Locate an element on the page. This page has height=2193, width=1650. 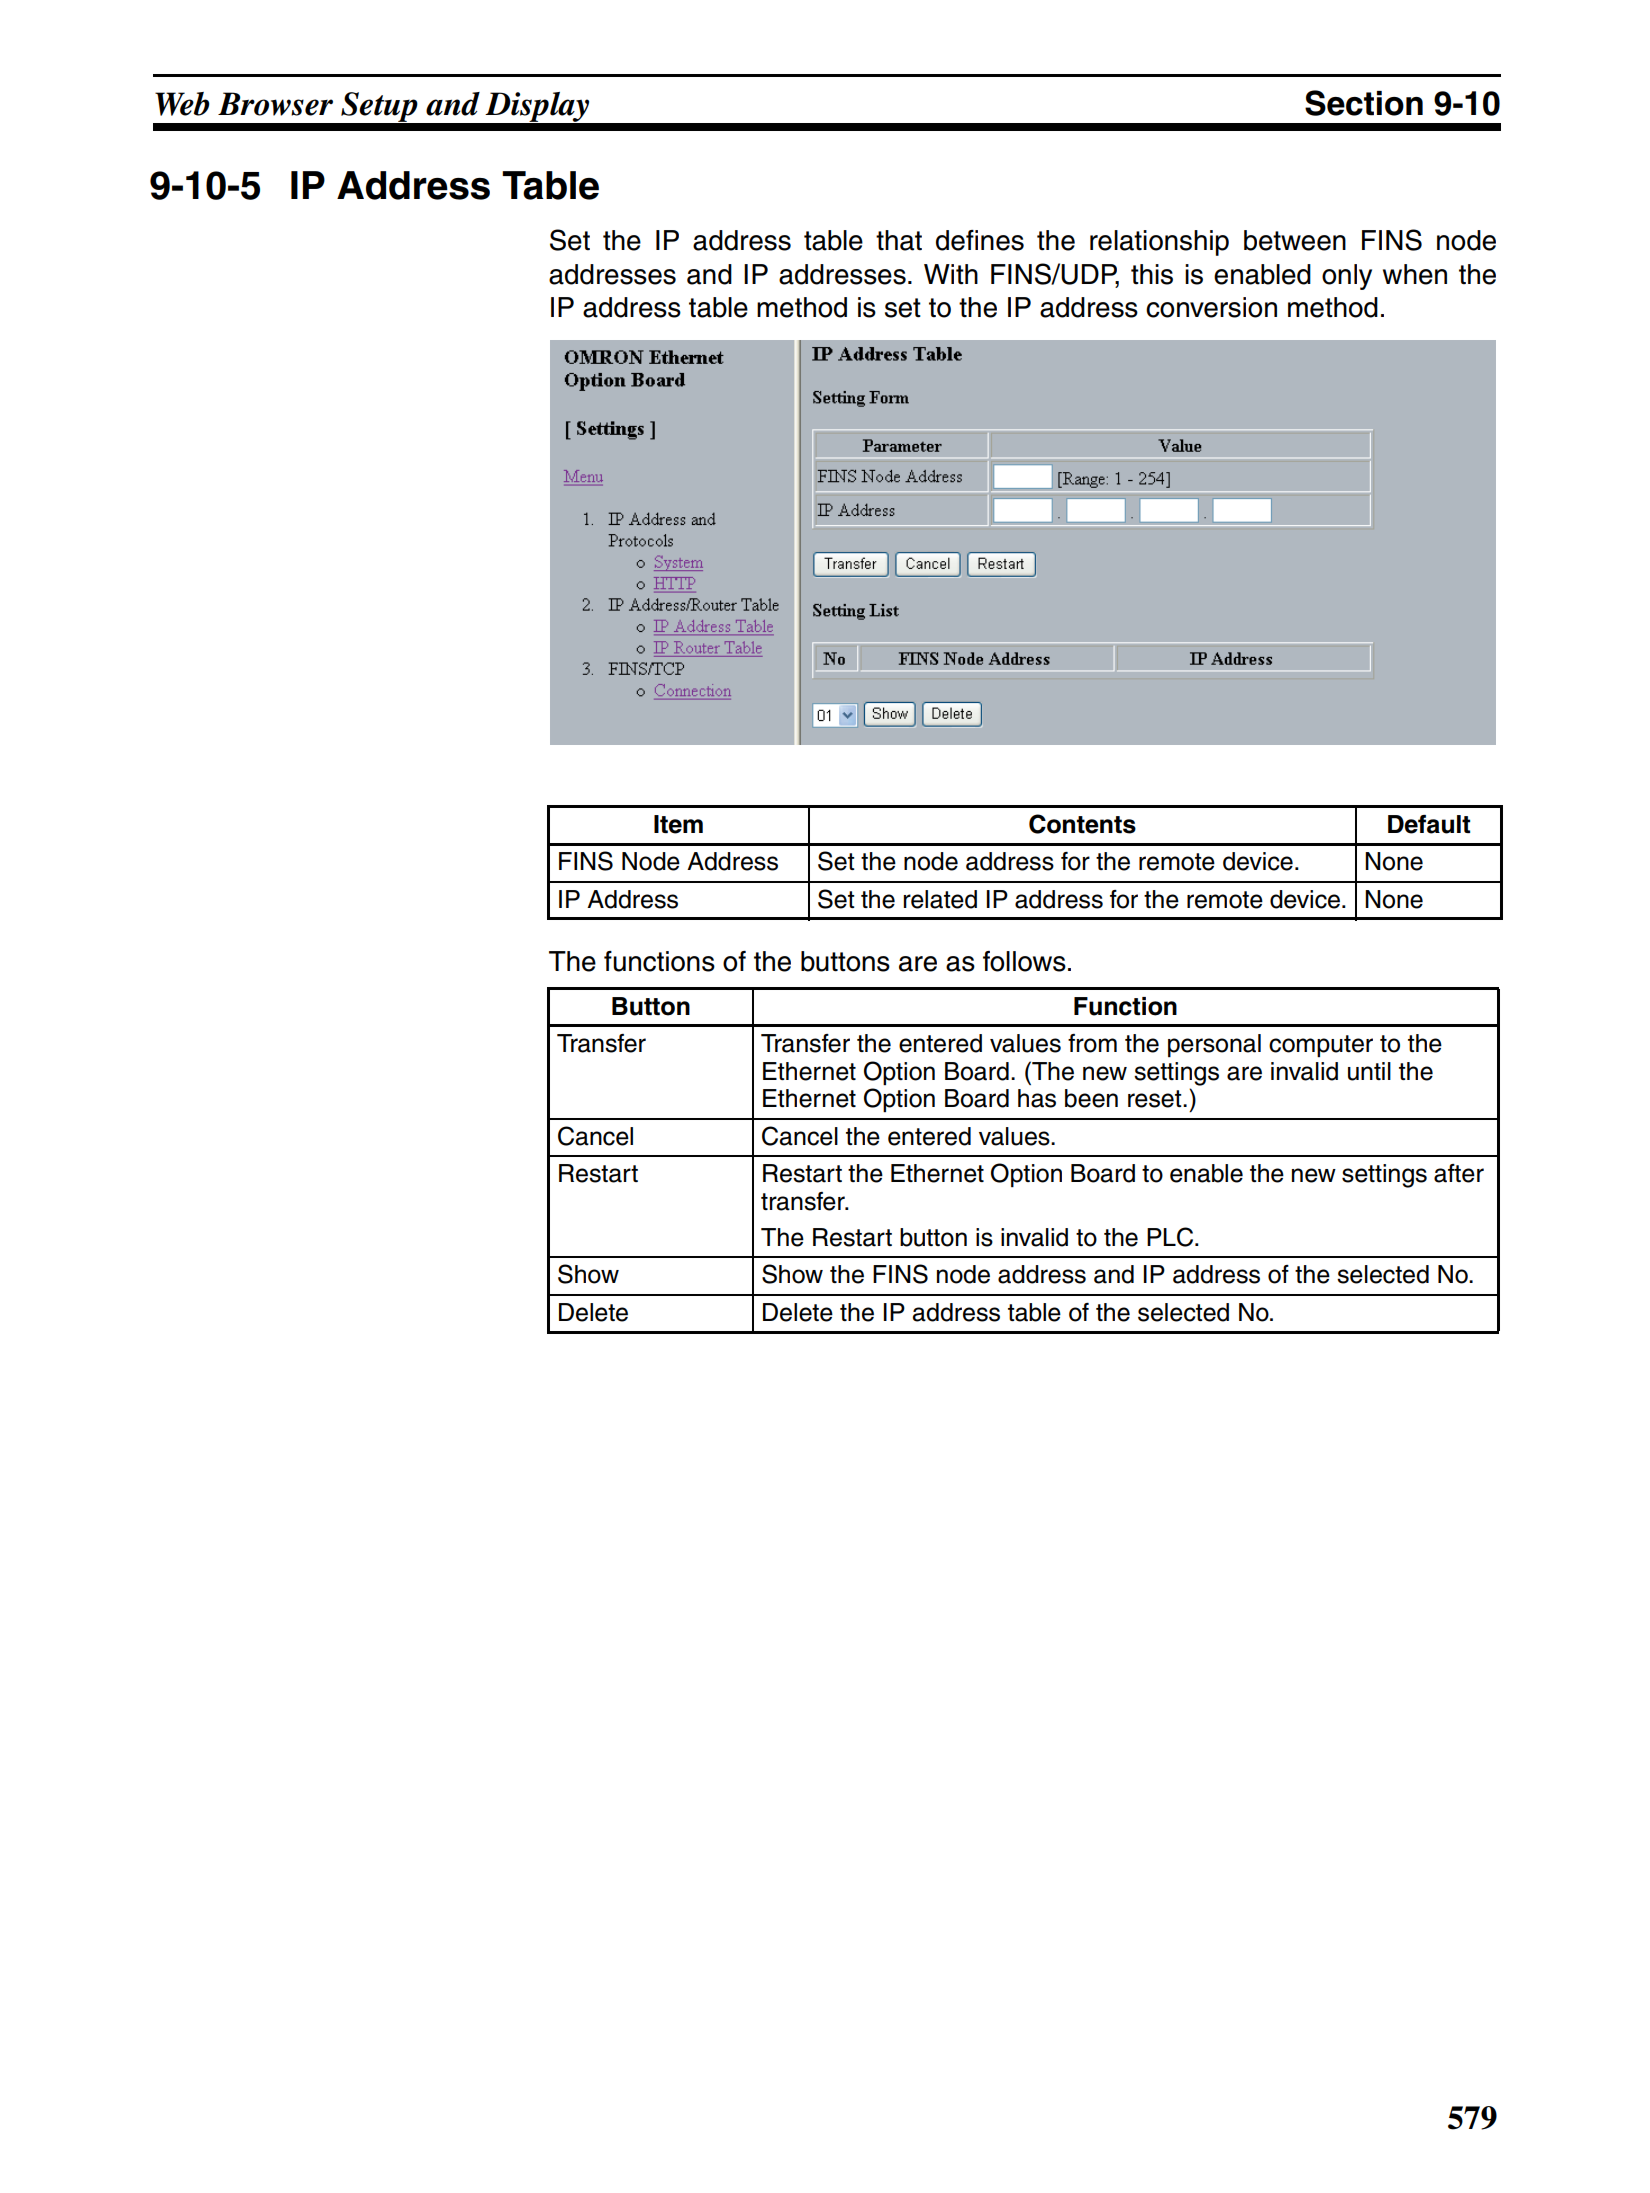
that is located at coordinates (899, 240).
